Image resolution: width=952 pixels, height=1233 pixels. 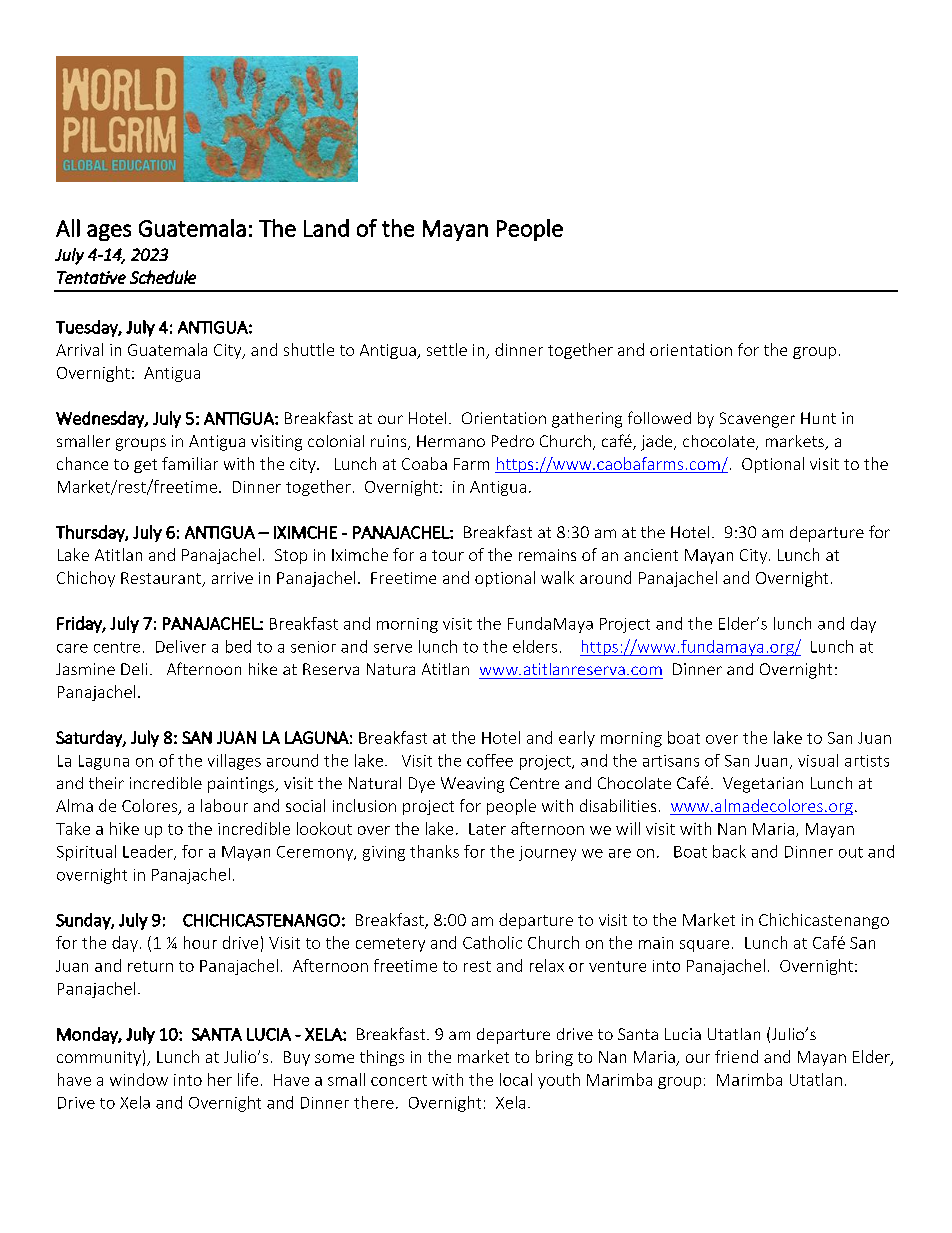 What do you see at coordinates (516, 1079) in the image?
I see `local` at bounding box center [516, 1079].
